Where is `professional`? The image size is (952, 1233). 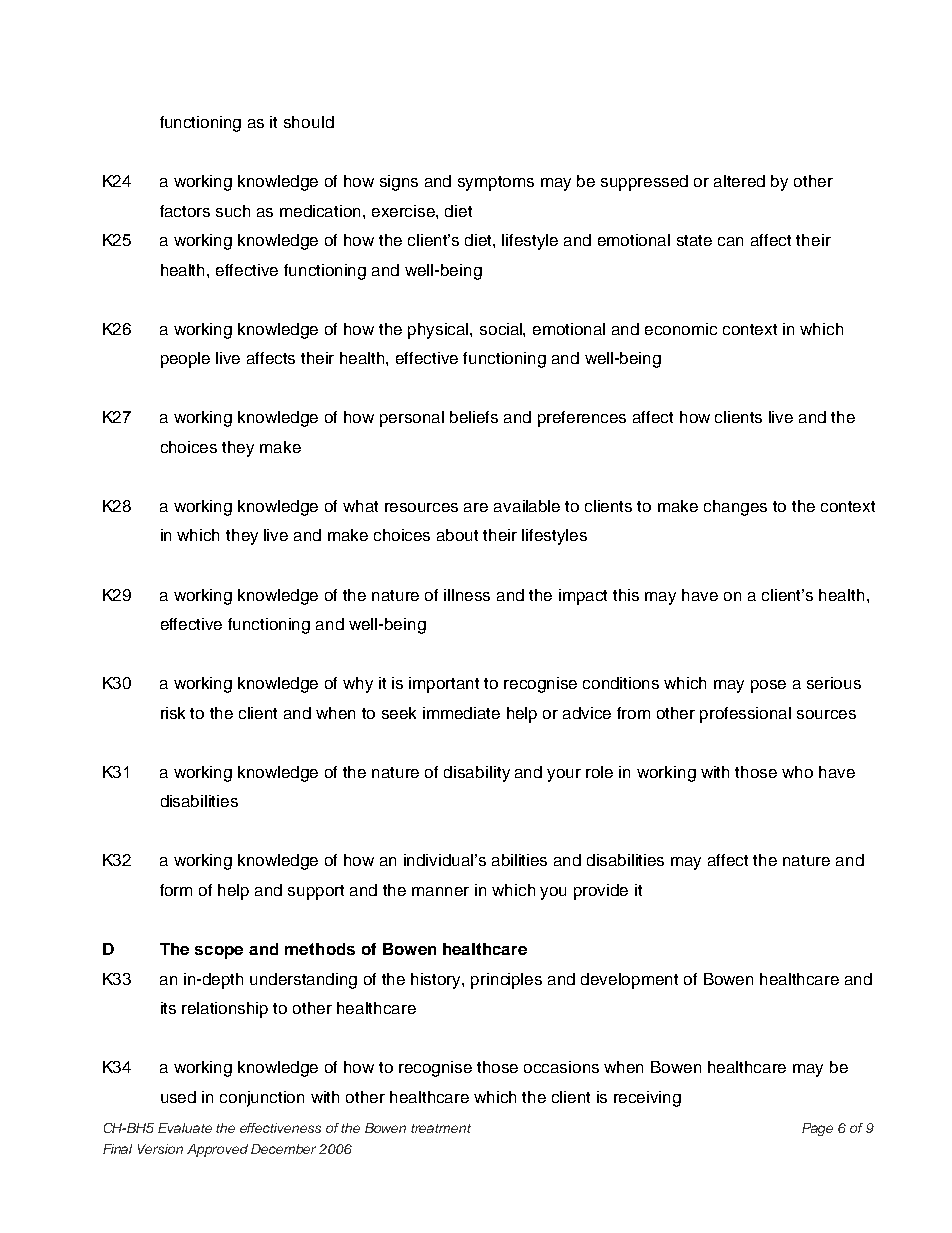
professional is located at coordinates (745, 715).
